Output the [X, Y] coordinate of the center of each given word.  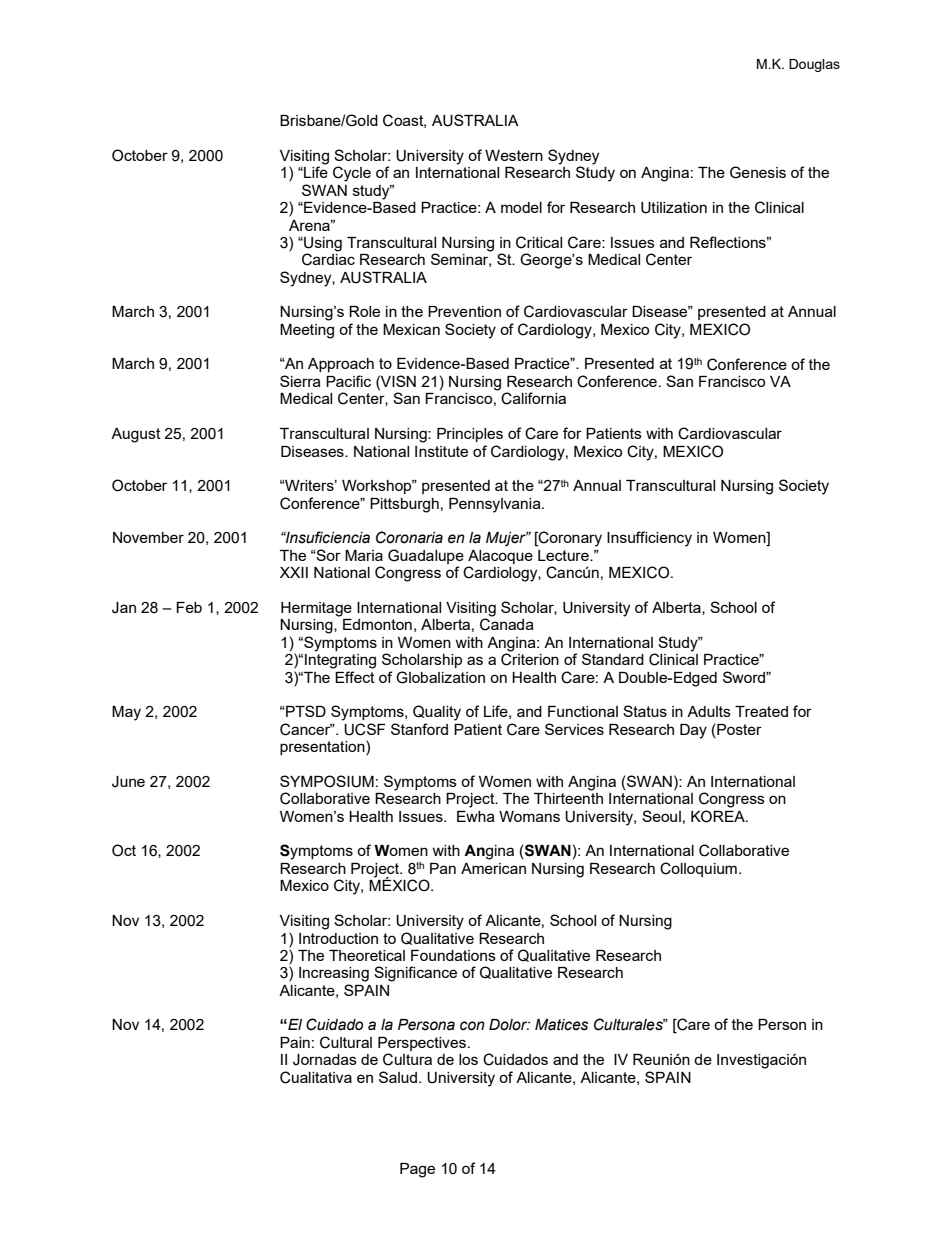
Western [514, 155]
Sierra [300, 381]
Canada [507, 624]
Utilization [674, 208]
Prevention [464, 311]
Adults [709, 711]
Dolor [509, 1025]
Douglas [814, 65]
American [493, 868]
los [468, 1059]
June [128, 782]
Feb [189, 607]
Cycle [352, 174]
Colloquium [698, 869]
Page [417, 1170]
